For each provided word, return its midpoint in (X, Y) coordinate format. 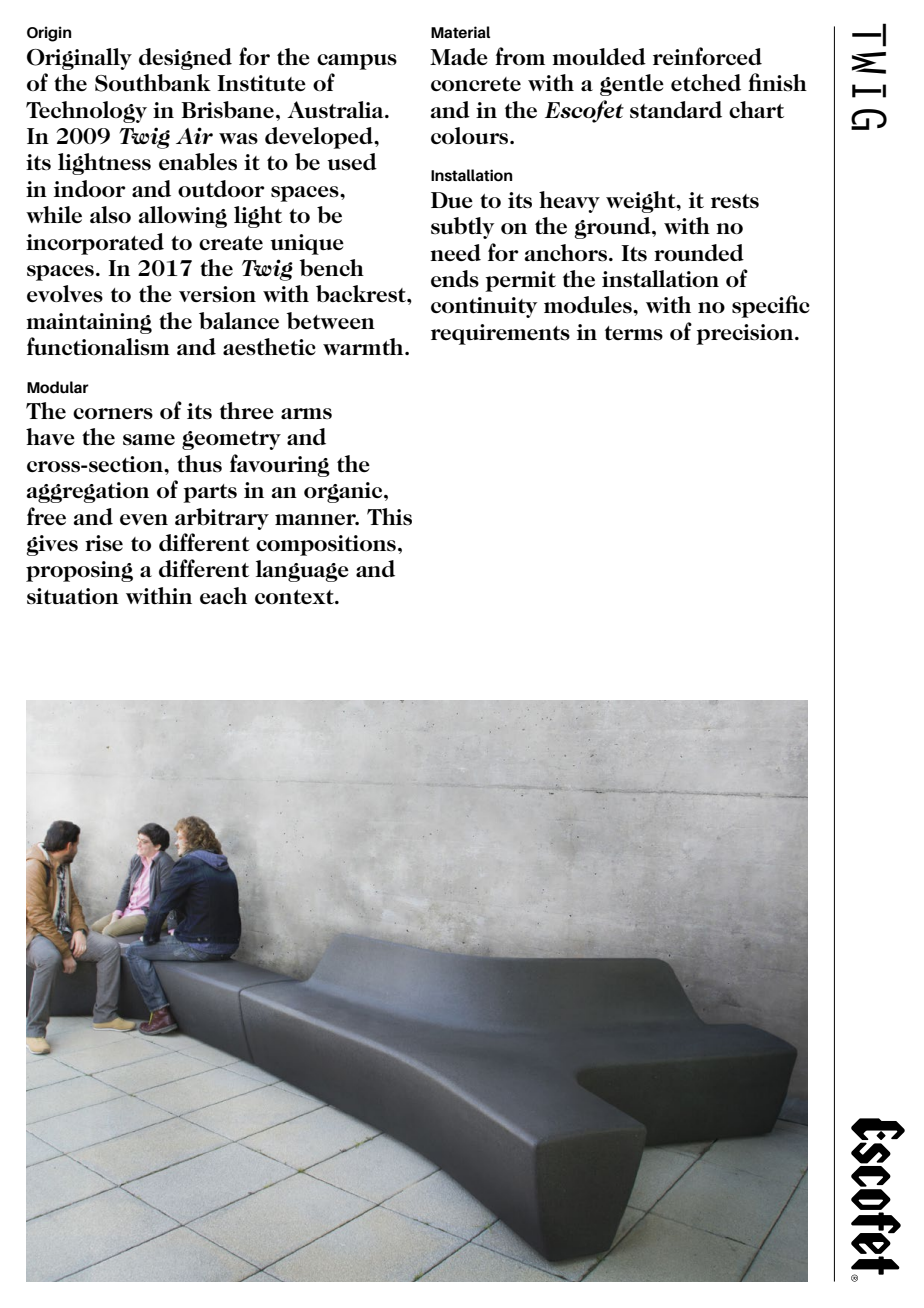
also (110, 215)
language (302, 571)
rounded (699, 252)
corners (113, 414)
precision (746, 334)
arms (306, 413)
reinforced (707, 56)
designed (185, 59)
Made (459, 56)
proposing (79, 571)
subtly (462, 228)
